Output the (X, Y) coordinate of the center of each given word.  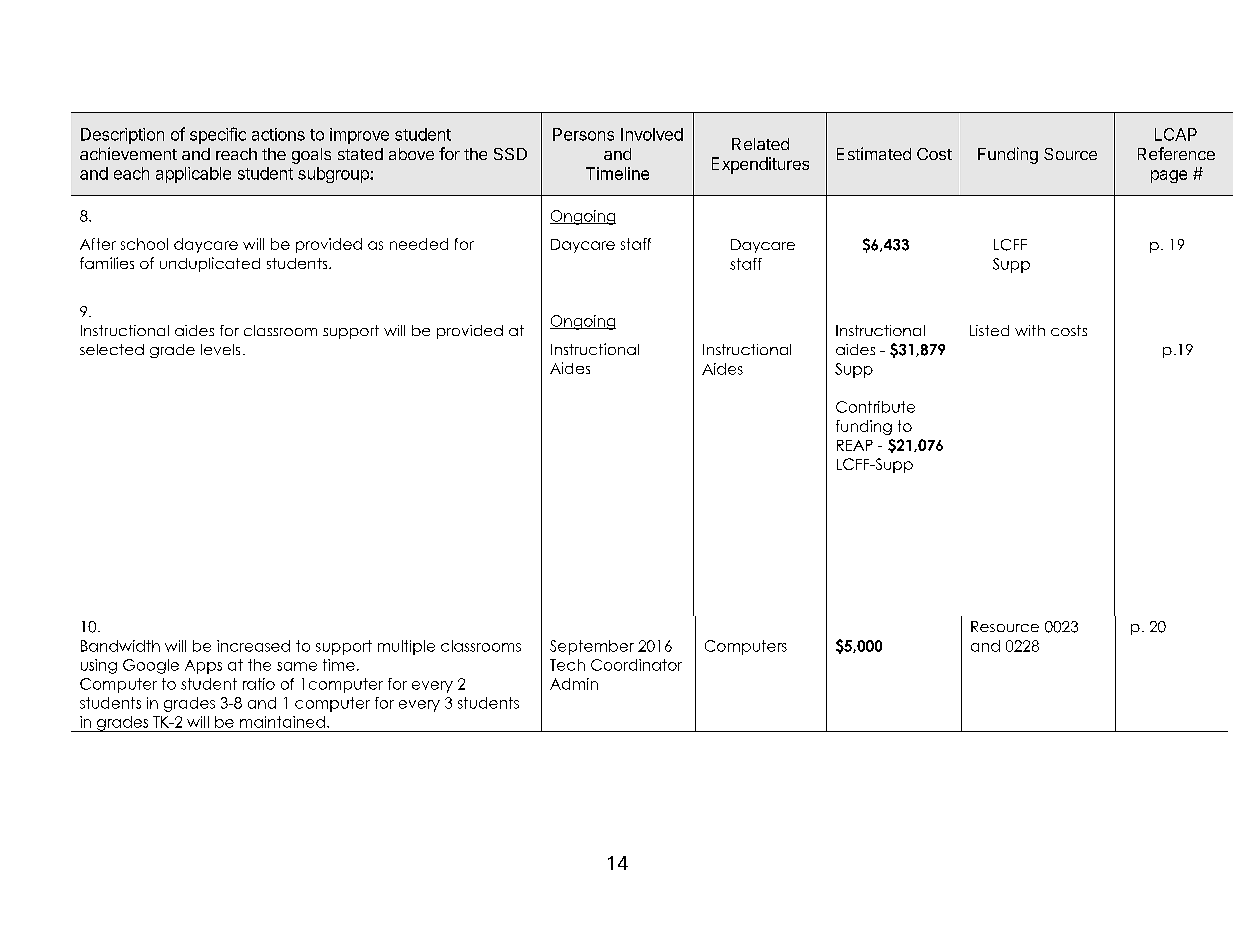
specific (218, 135)
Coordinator (636, 665)
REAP (855, 445)
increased (253, 646)
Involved (652, 134)
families (107, 263)
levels (220, 349)
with (1030, 330)
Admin (574, 684)
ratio (259, 684)
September (592, 647)
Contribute (875, 407)
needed (419, 244)
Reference (1176, 153)
